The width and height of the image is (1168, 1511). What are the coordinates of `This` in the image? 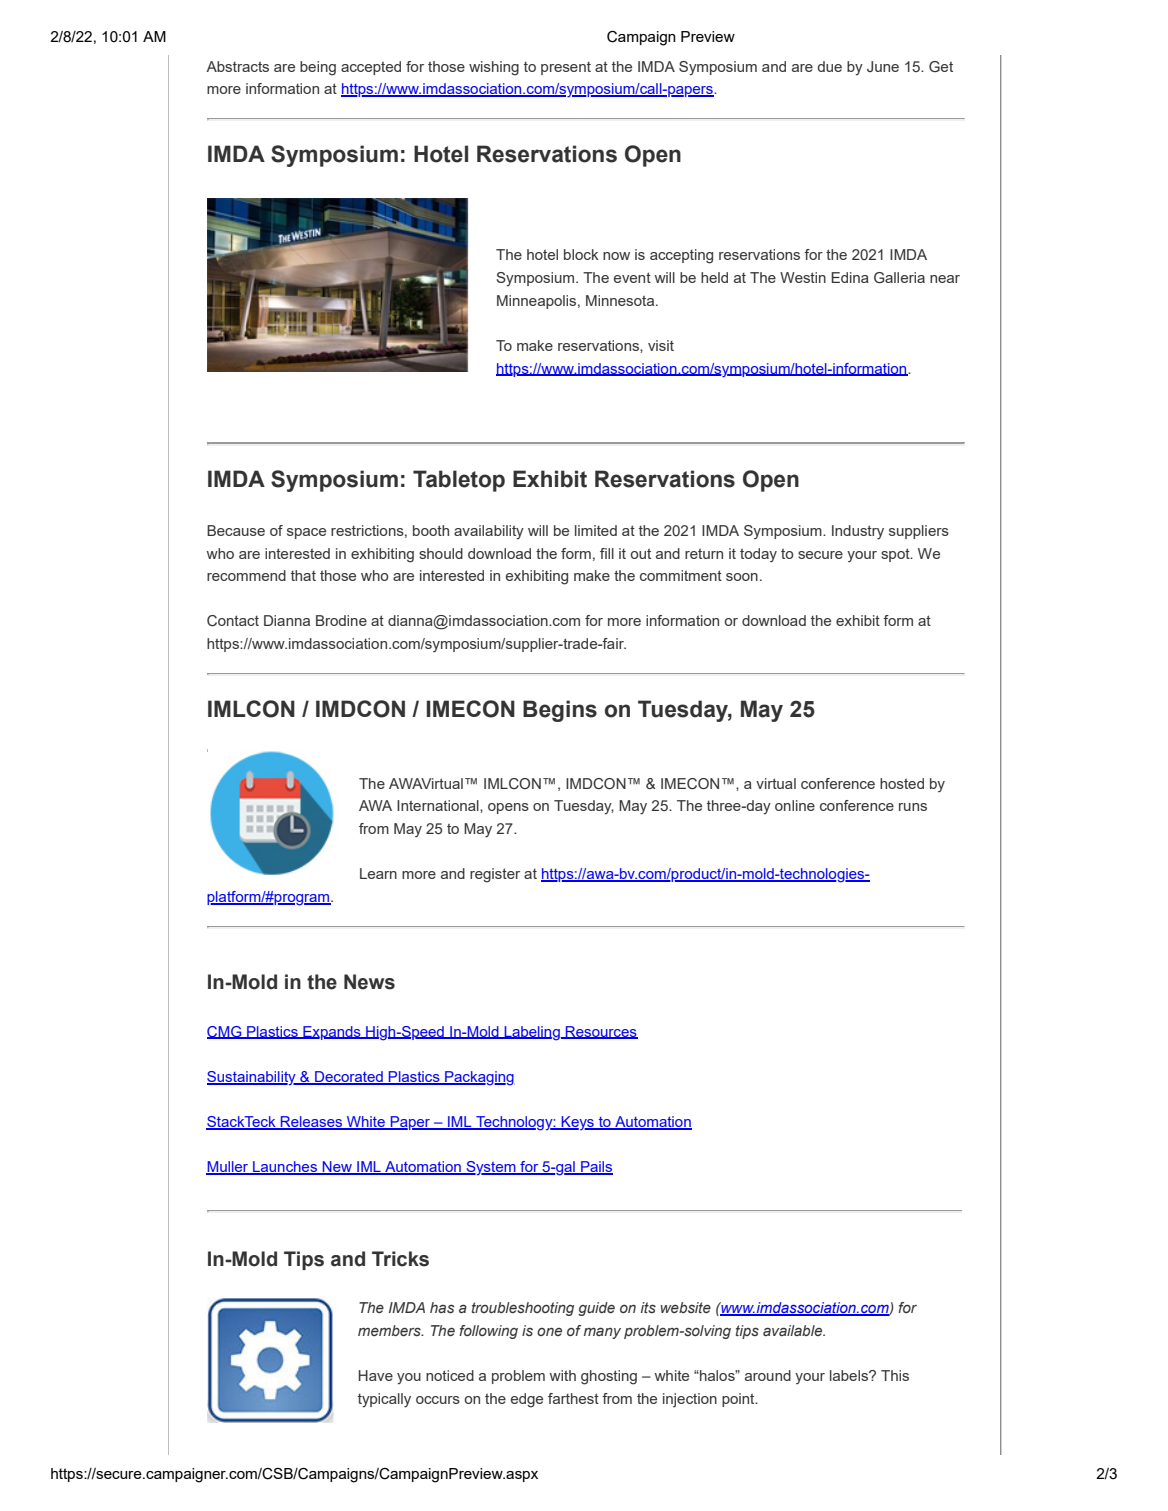 It's located at (895, 1375).
